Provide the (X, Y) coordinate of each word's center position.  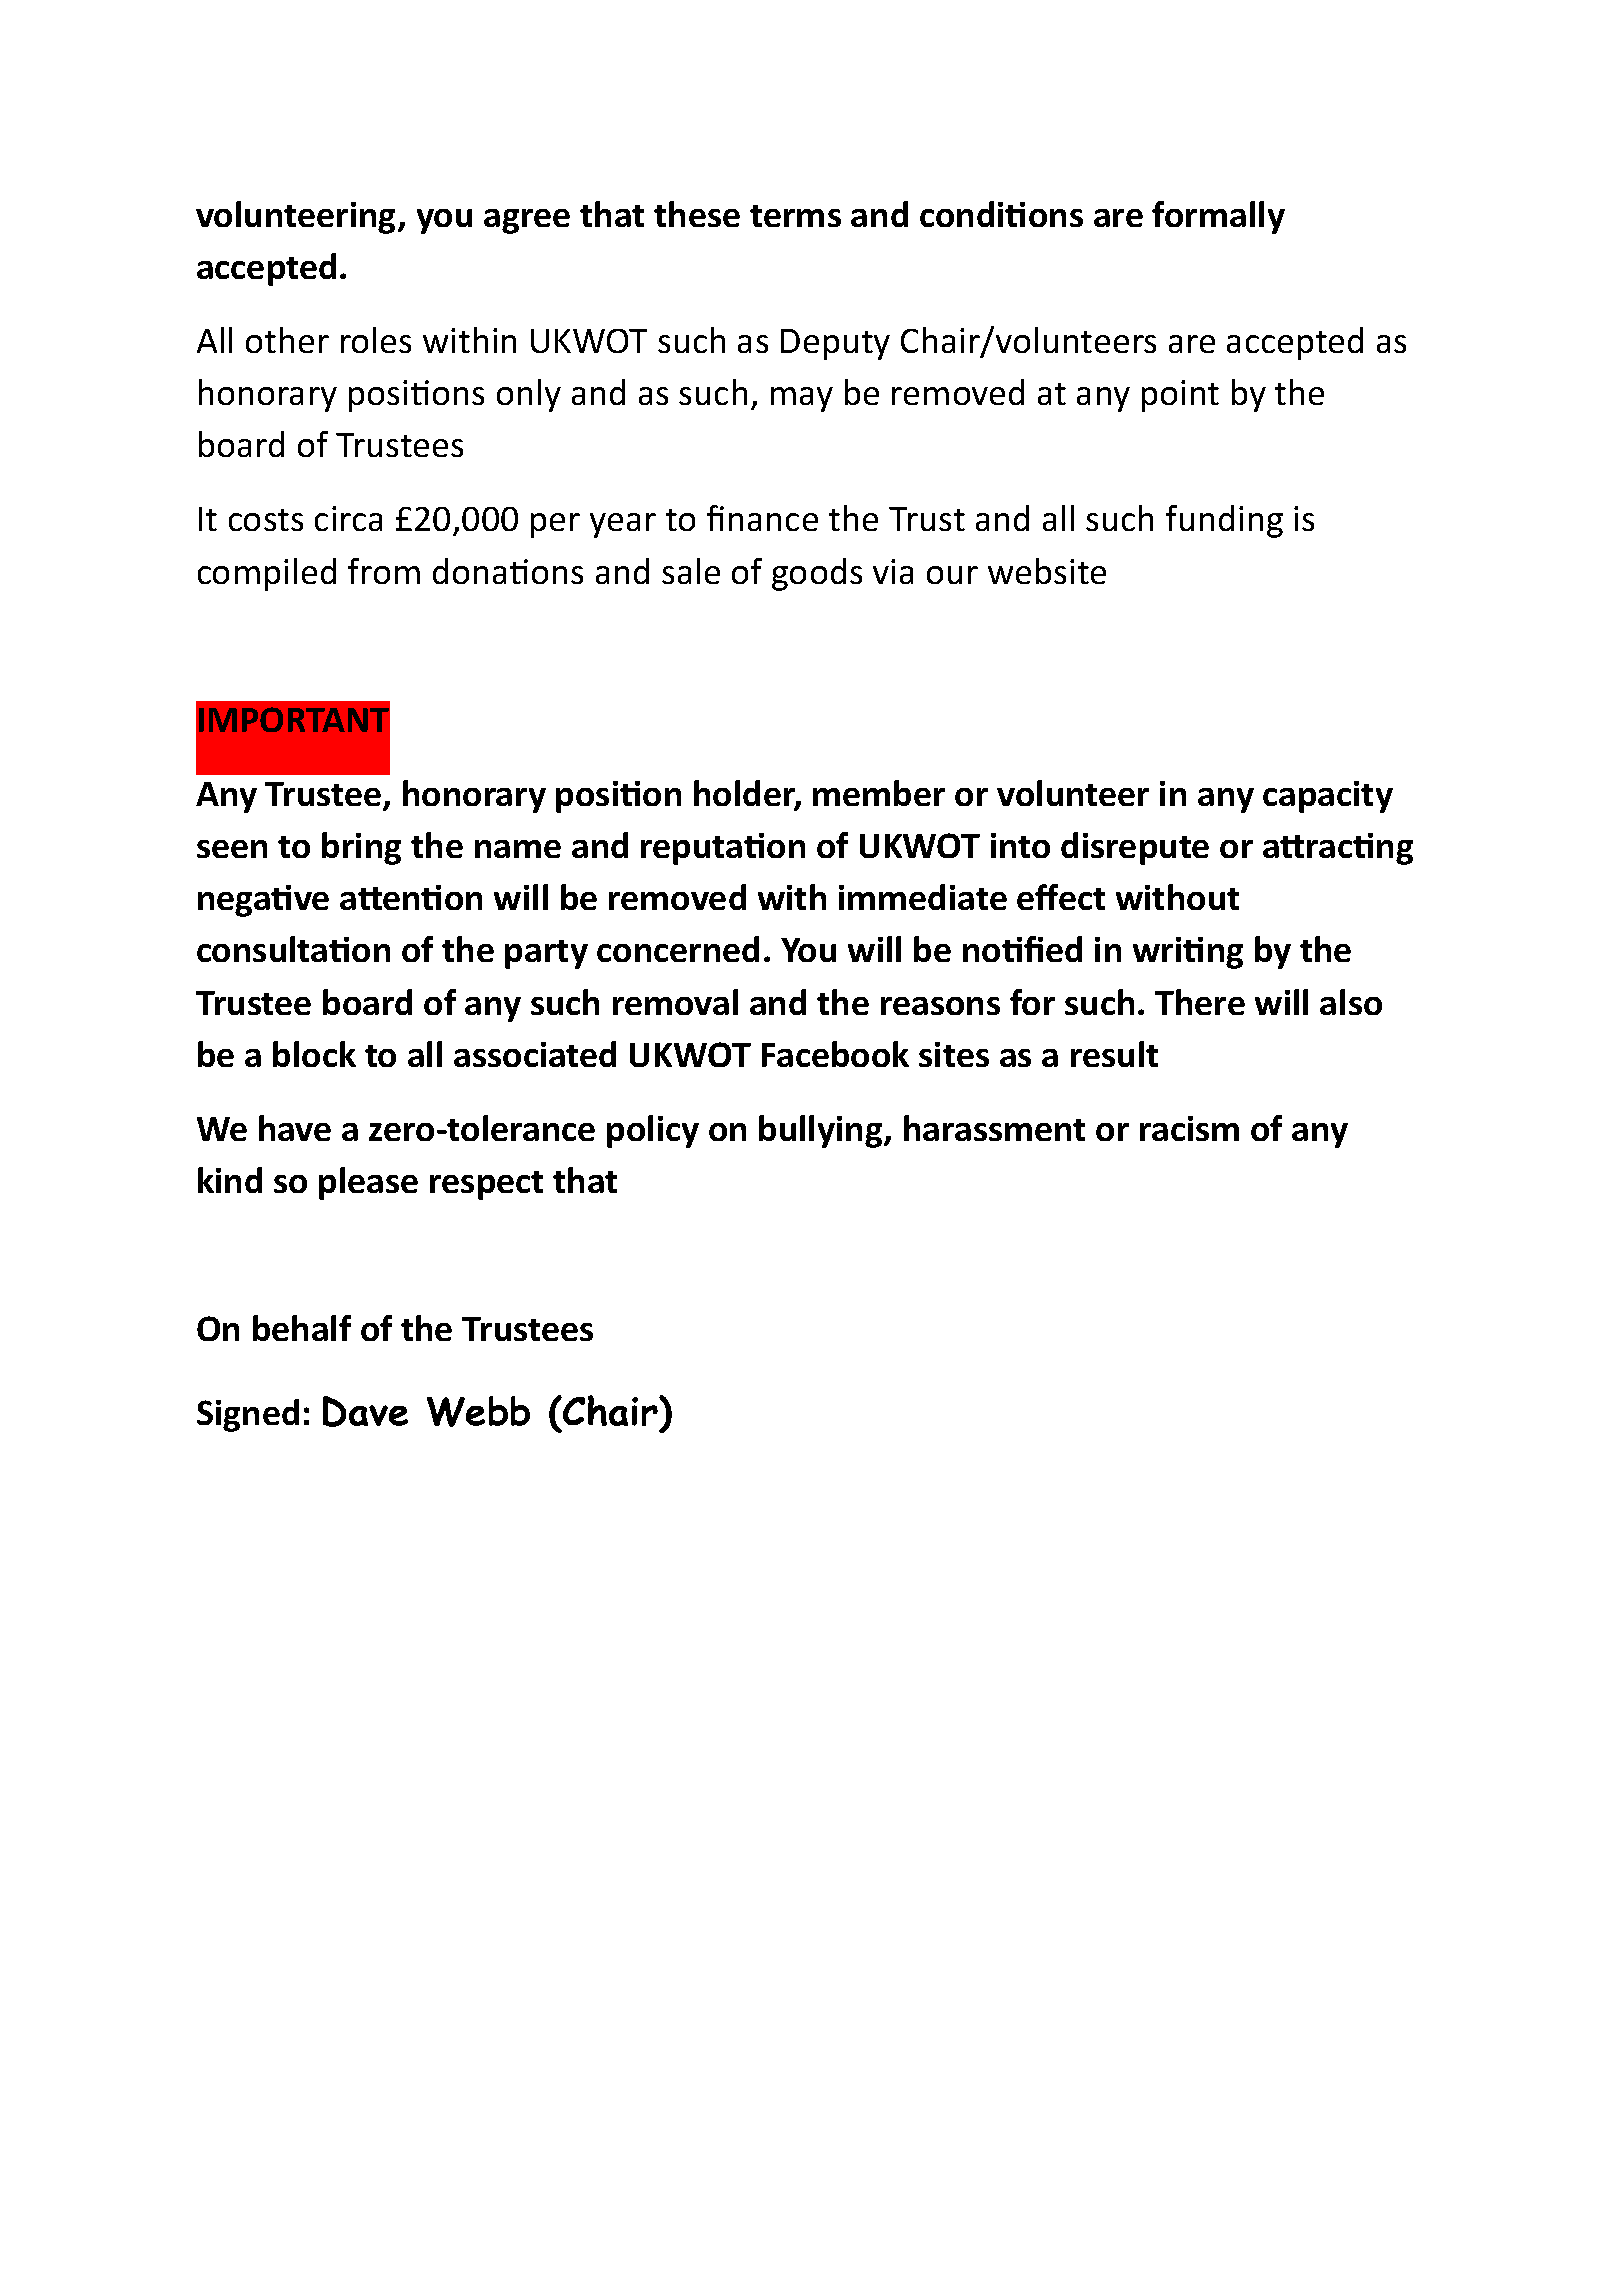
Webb (478, 1411)
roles (376, 340)
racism (1189, 1128)
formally (1218, 217)
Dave (365, 1411)
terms (795, 216)
